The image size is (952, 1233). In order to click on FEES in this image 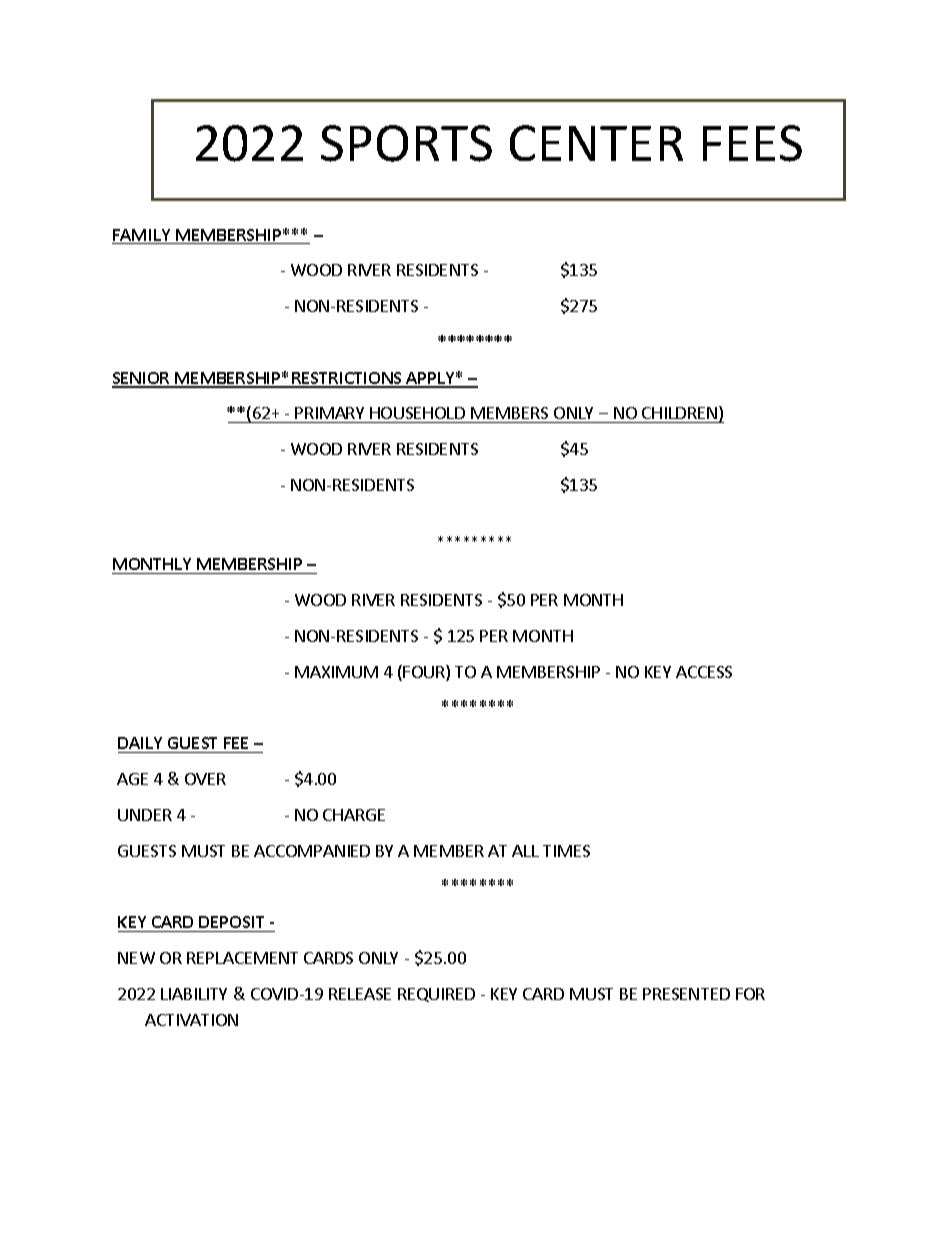, I will do `click(752, 143)`.
